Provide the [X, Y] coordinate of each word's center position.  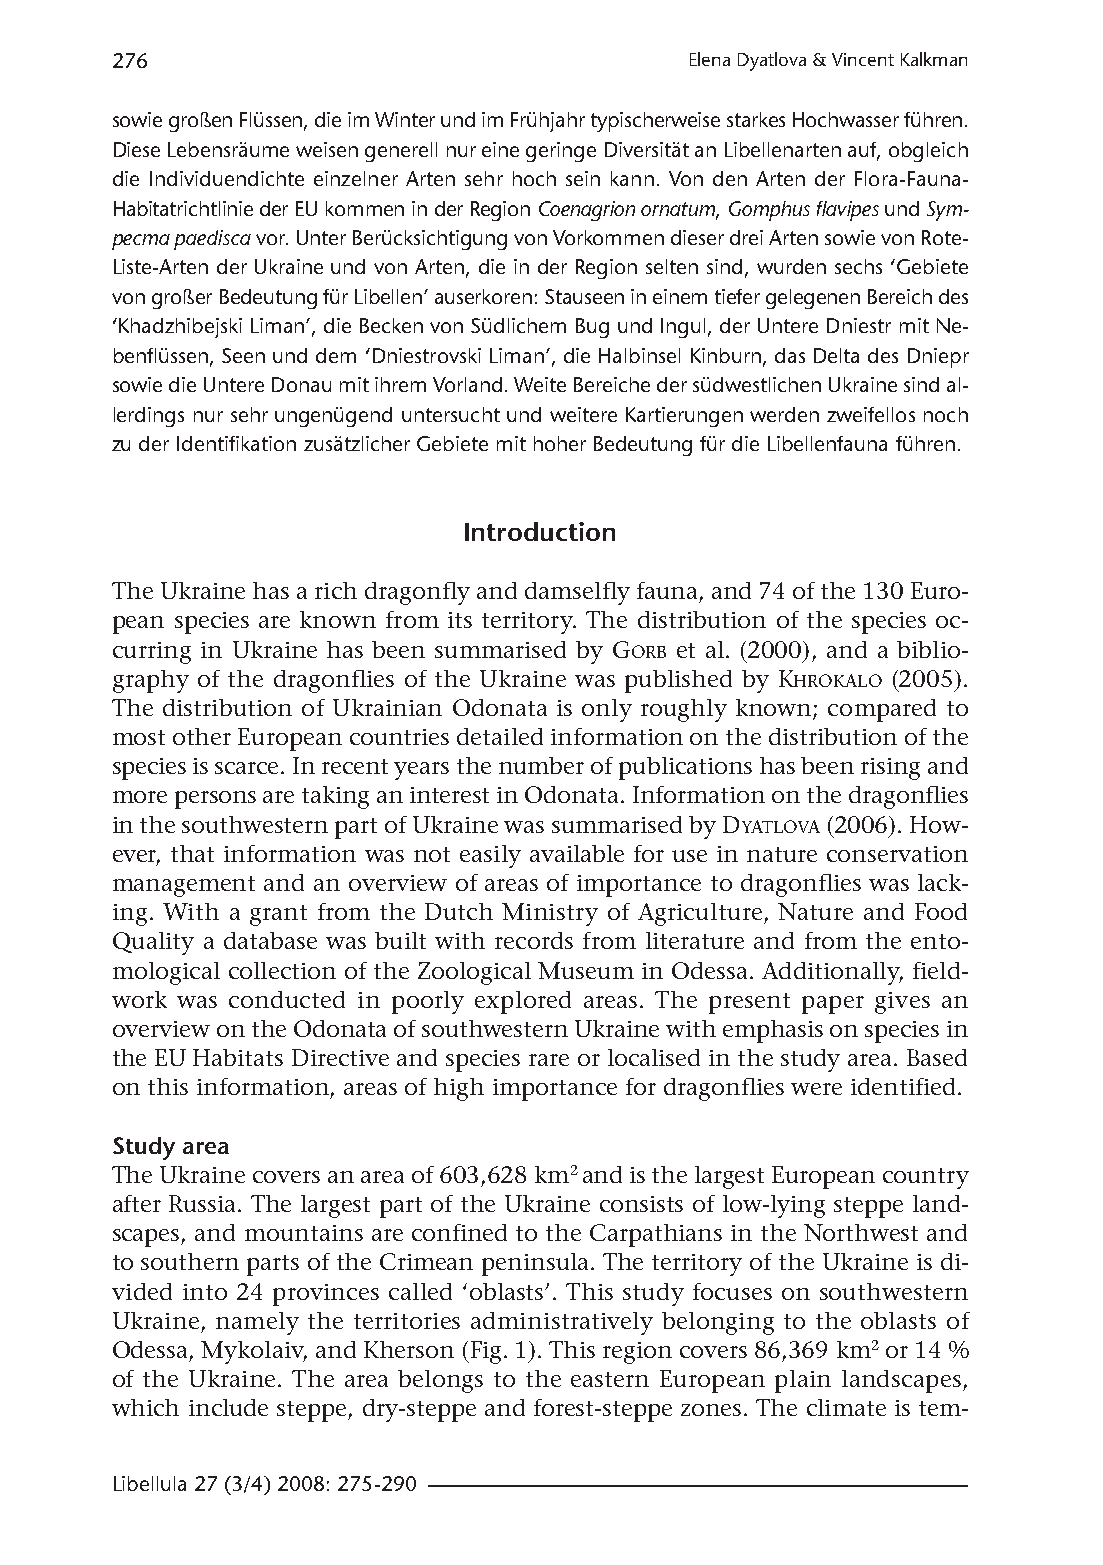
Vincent [863, 59]
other [202, 736]
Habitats [238, 1057]
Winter [405, 119]
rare [549, 1060]
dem [336, 355]
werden [784, 414]
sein [583, 178]
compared [882, 710]
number [541, 765]
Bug [592, 328]
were [816, 1089]
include [228, 1407]
